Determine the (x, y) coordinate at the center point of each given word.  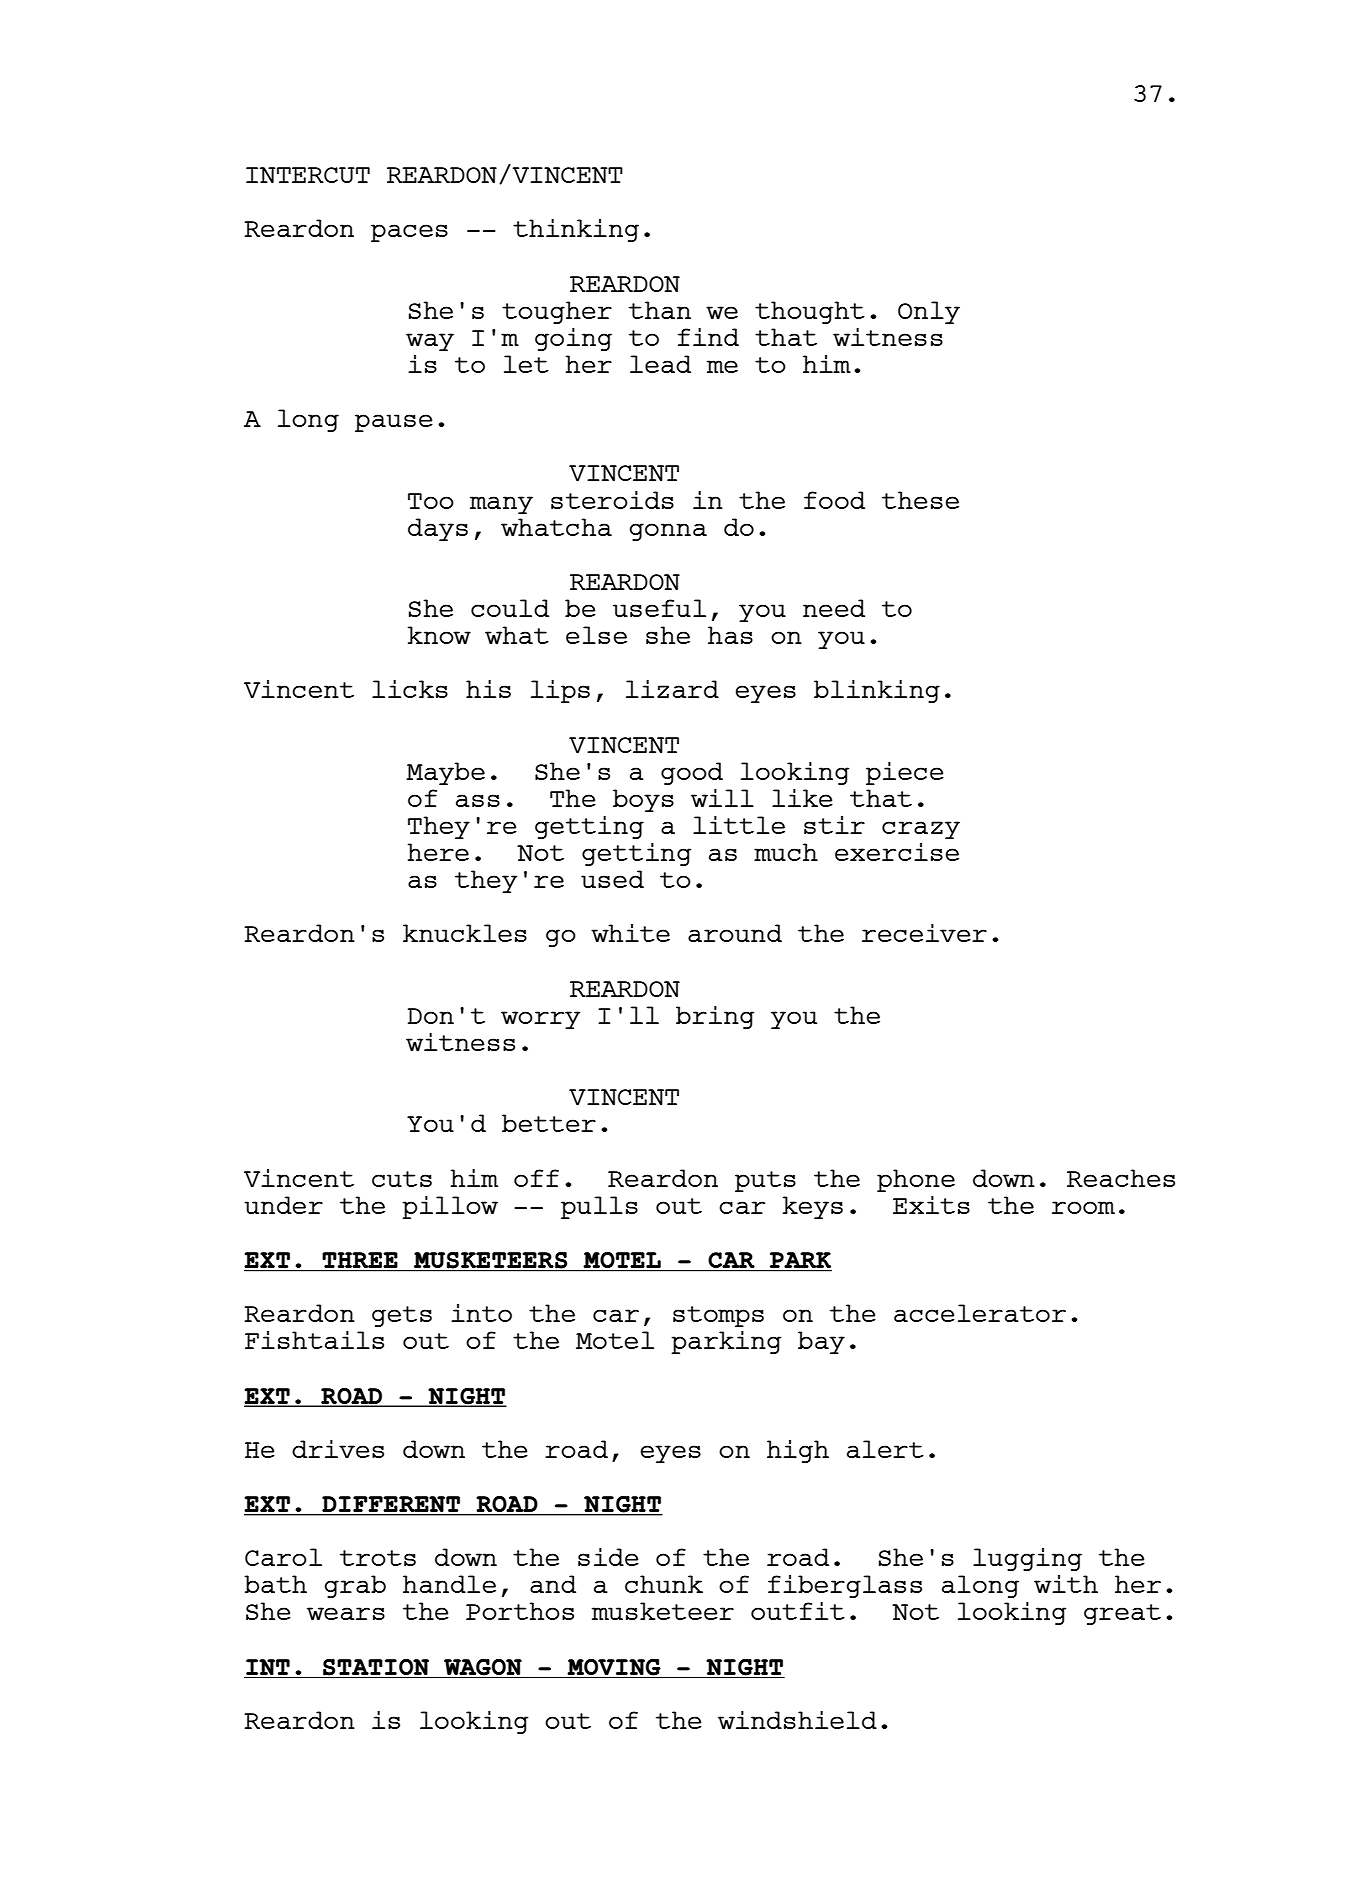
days (438, 529)
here (438, 852)
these (920, 500)
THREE (360, 1260)
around (735, 933)
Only (929, 312)
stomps (718, 1316)
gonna (668, 532)
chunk (664, 1584)
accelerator (980, 1313)
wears (346, 1613)
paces (409, 233)
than (660, 310)
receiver (924, 933)
